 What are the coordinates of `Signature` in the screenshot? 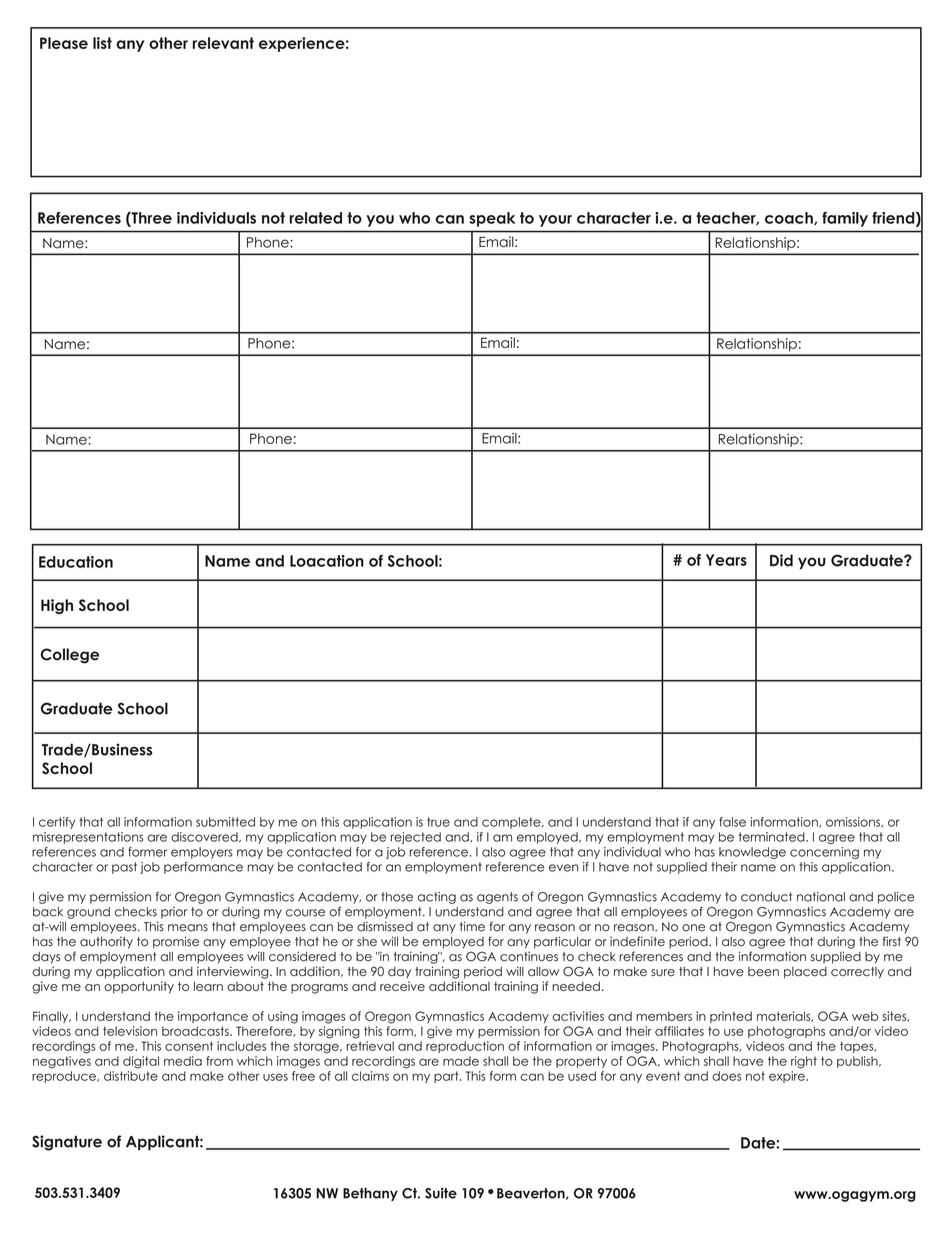 It's located at (67, 1143).
